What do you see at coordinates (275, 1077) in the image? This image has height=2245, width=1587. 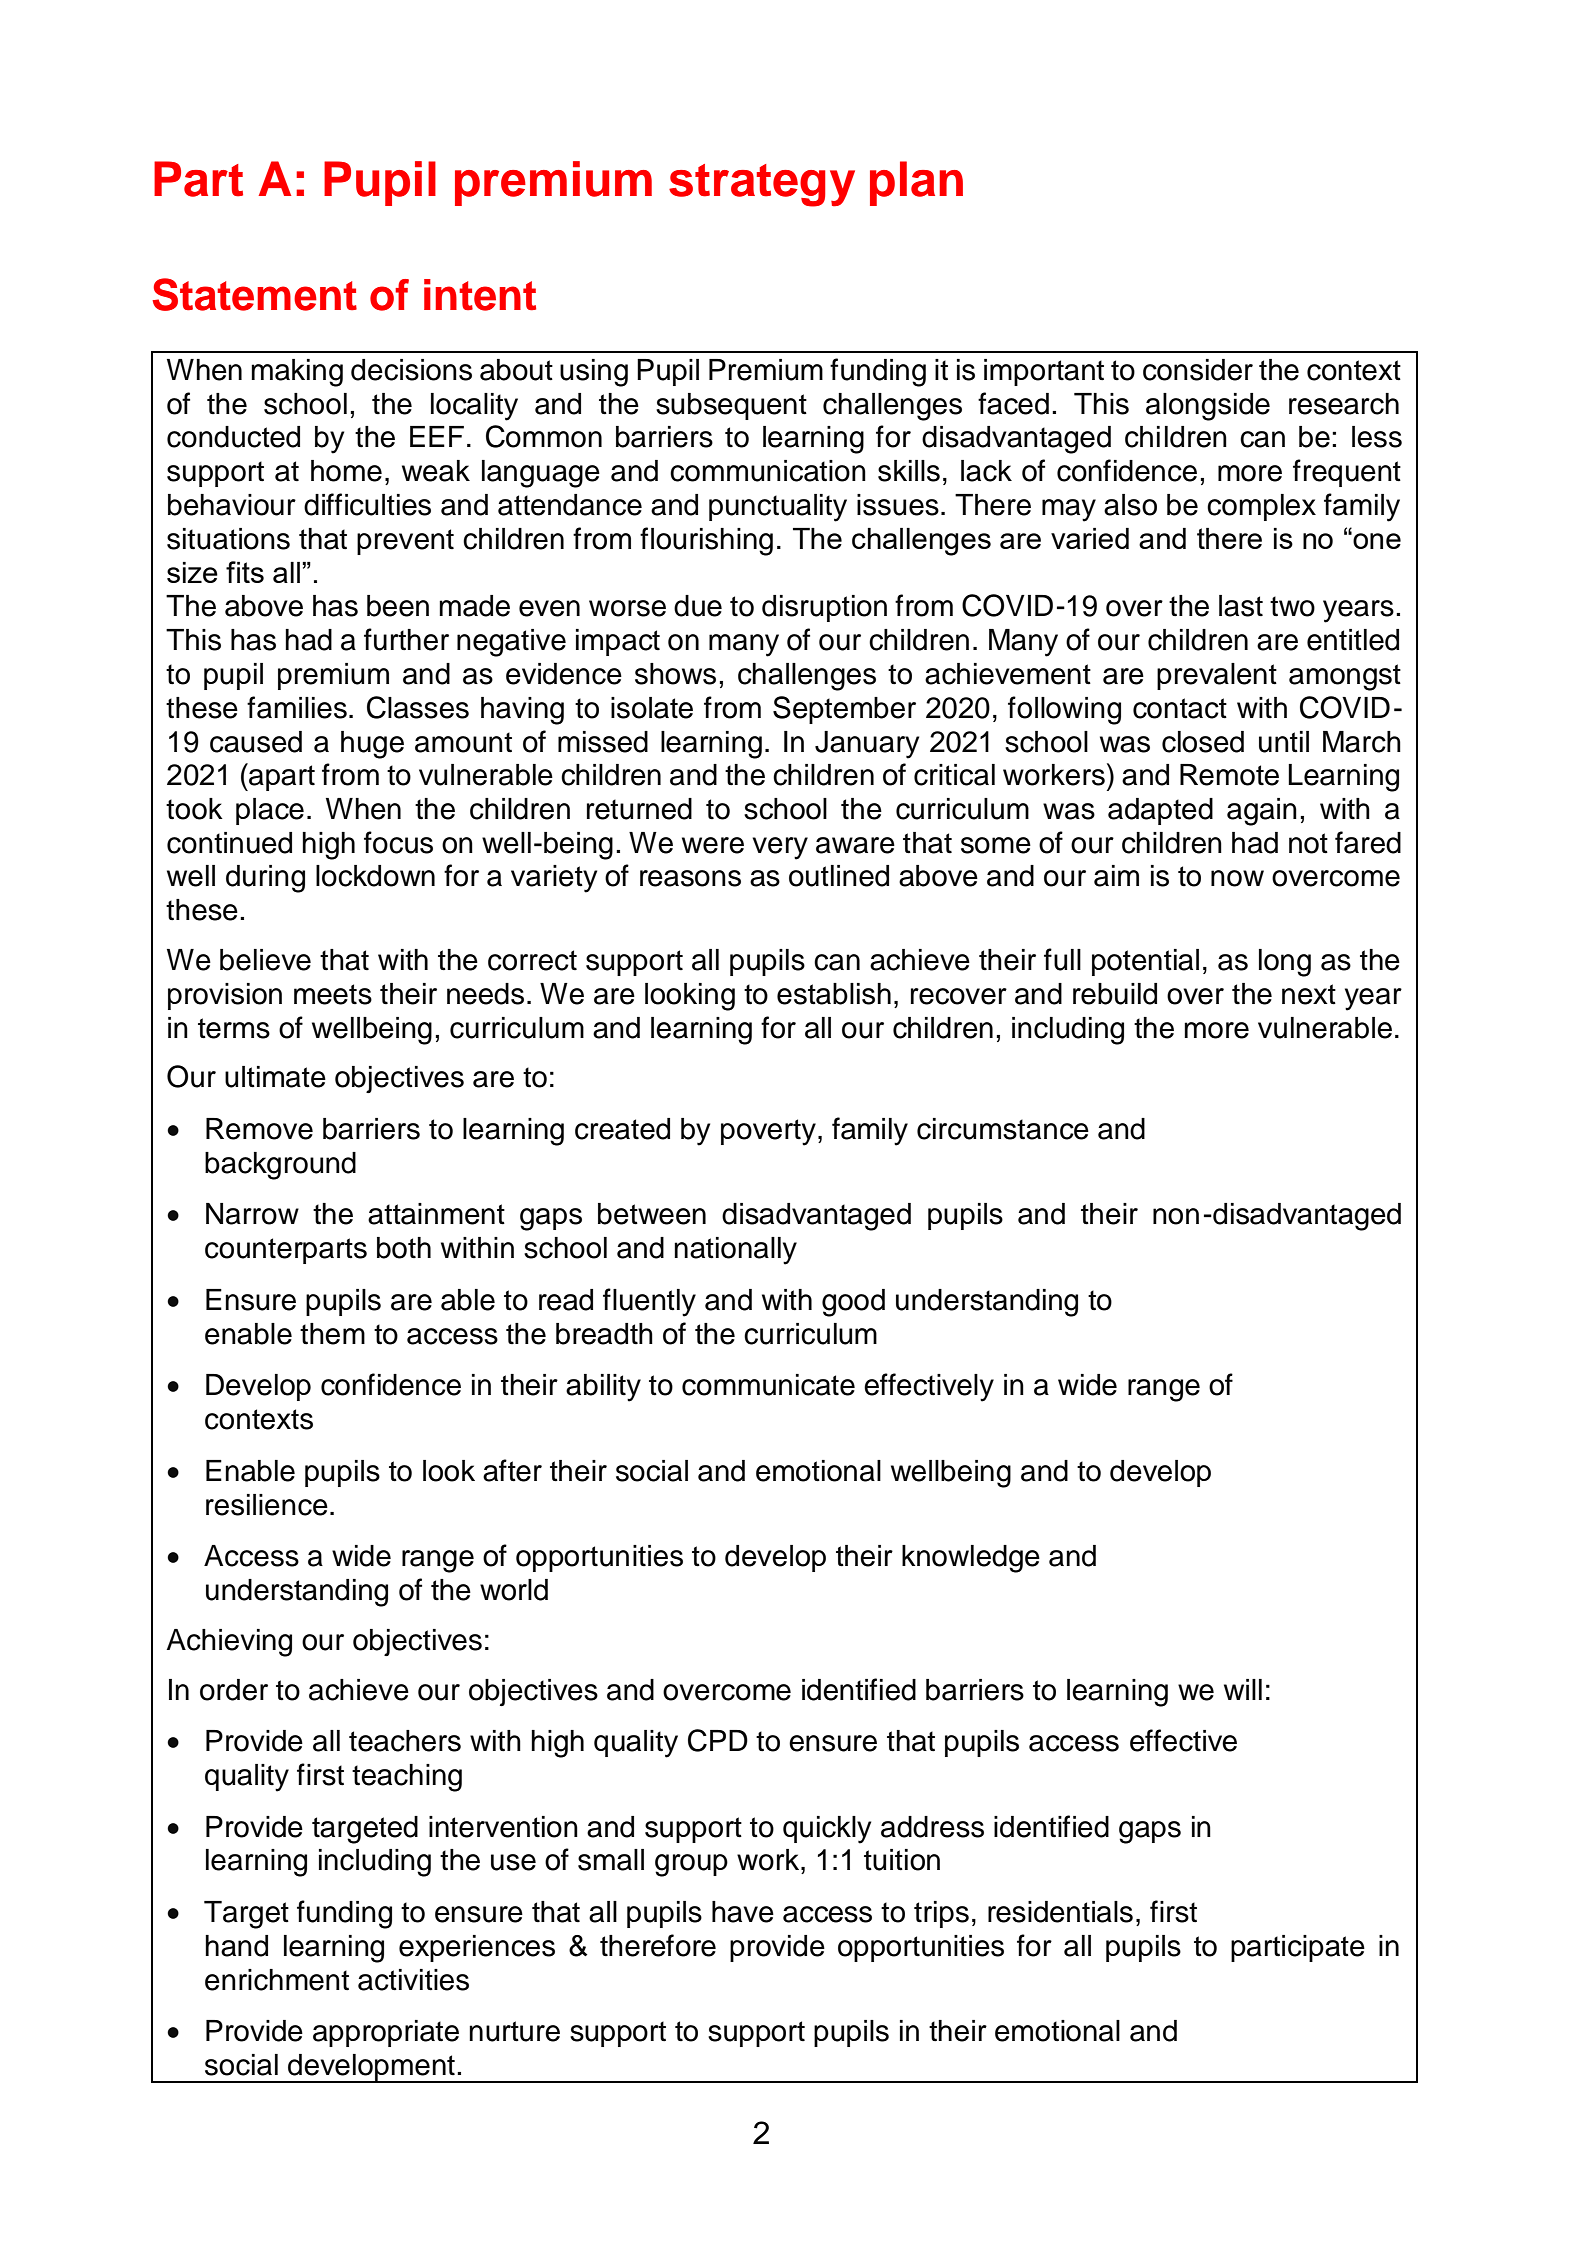 I see `ultimate` at bounding box center [275, 1077].
